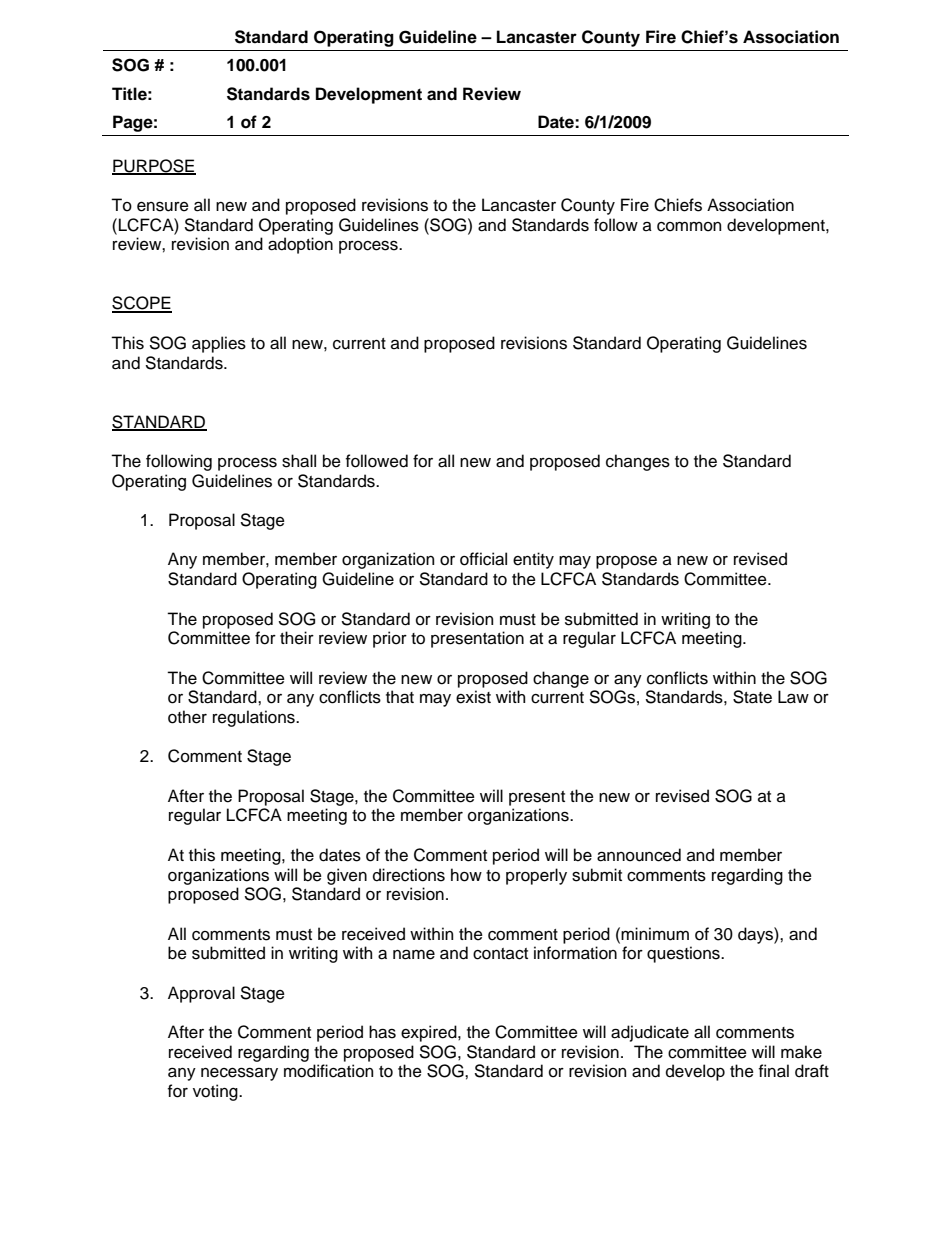  What do you see at coordinates (533, 560) in the document?
I see `entity` at bounding box center [533, 560].
